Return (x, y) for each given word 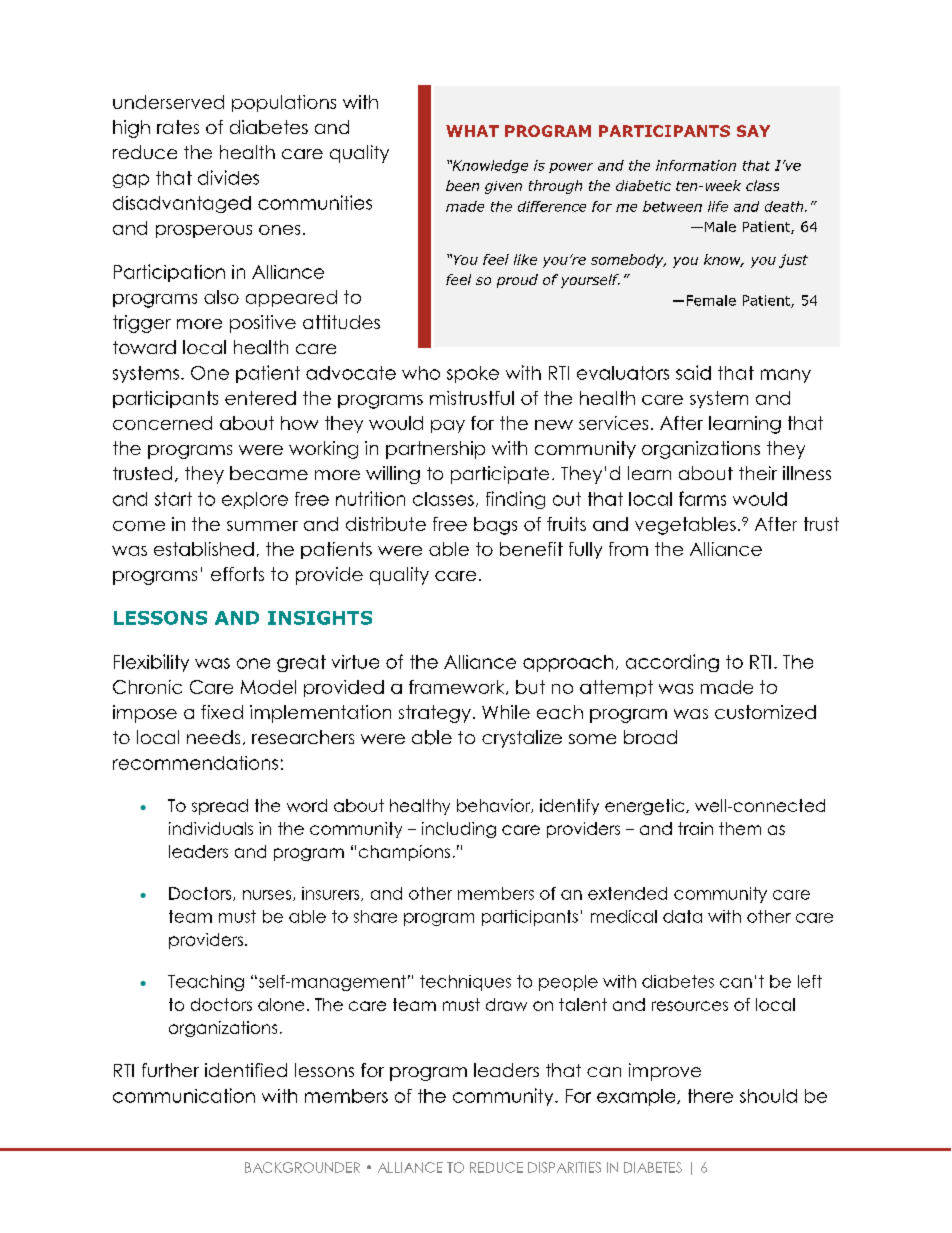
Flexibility (151, 663)
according (672, 663)
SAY (753, 131)
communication (184, 1095)
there (710, 1096)
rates (178, 127)
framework (458, 687)
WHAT (472, 131)
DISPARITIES (564, 1167)
